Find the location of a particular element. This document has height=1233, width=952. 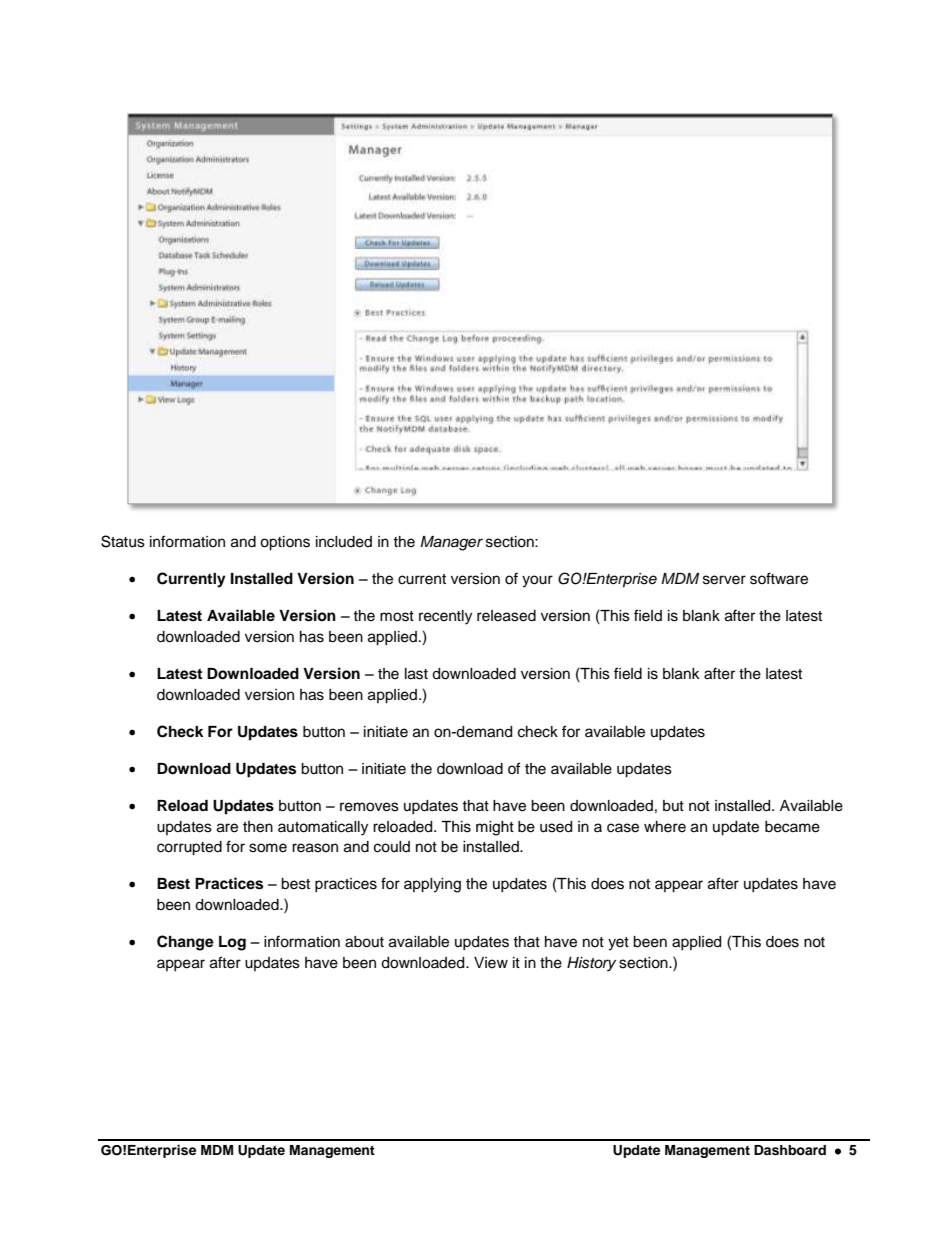

Log is located at coordinates (232, 943).
